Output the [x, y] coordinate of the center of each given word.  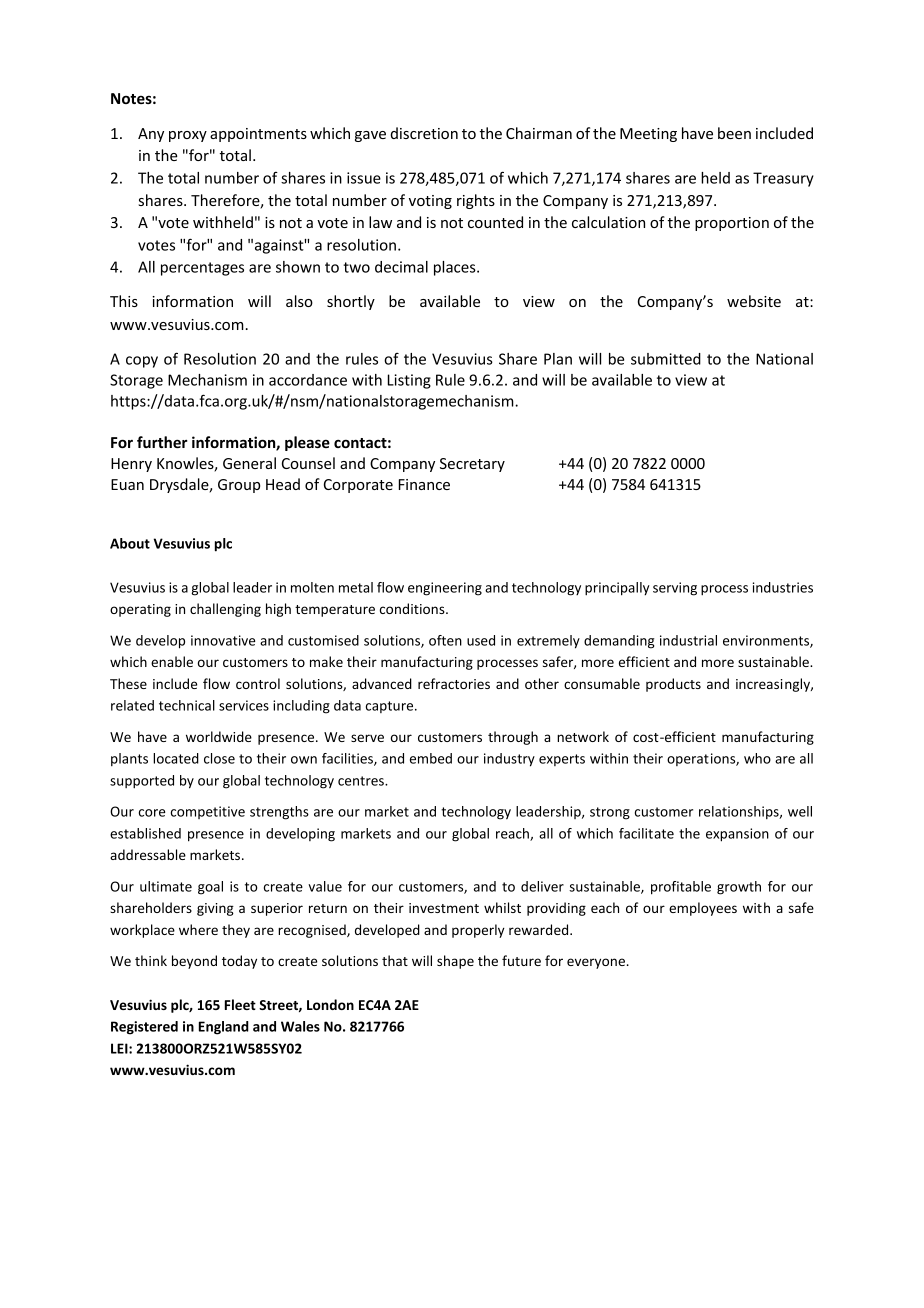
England [224, 1028]
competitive [208, 812]
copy [142, 362]
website [754, 301]
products [673, 685]
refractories [454, 683]
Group [239, 486]
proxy [188, 136]
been [734, 133]
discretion [424, 133]
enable [172, 661]
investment [444, 908]
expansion [737, 835]
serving [675, 589]
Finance [424, 484]
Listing [409, 381]
